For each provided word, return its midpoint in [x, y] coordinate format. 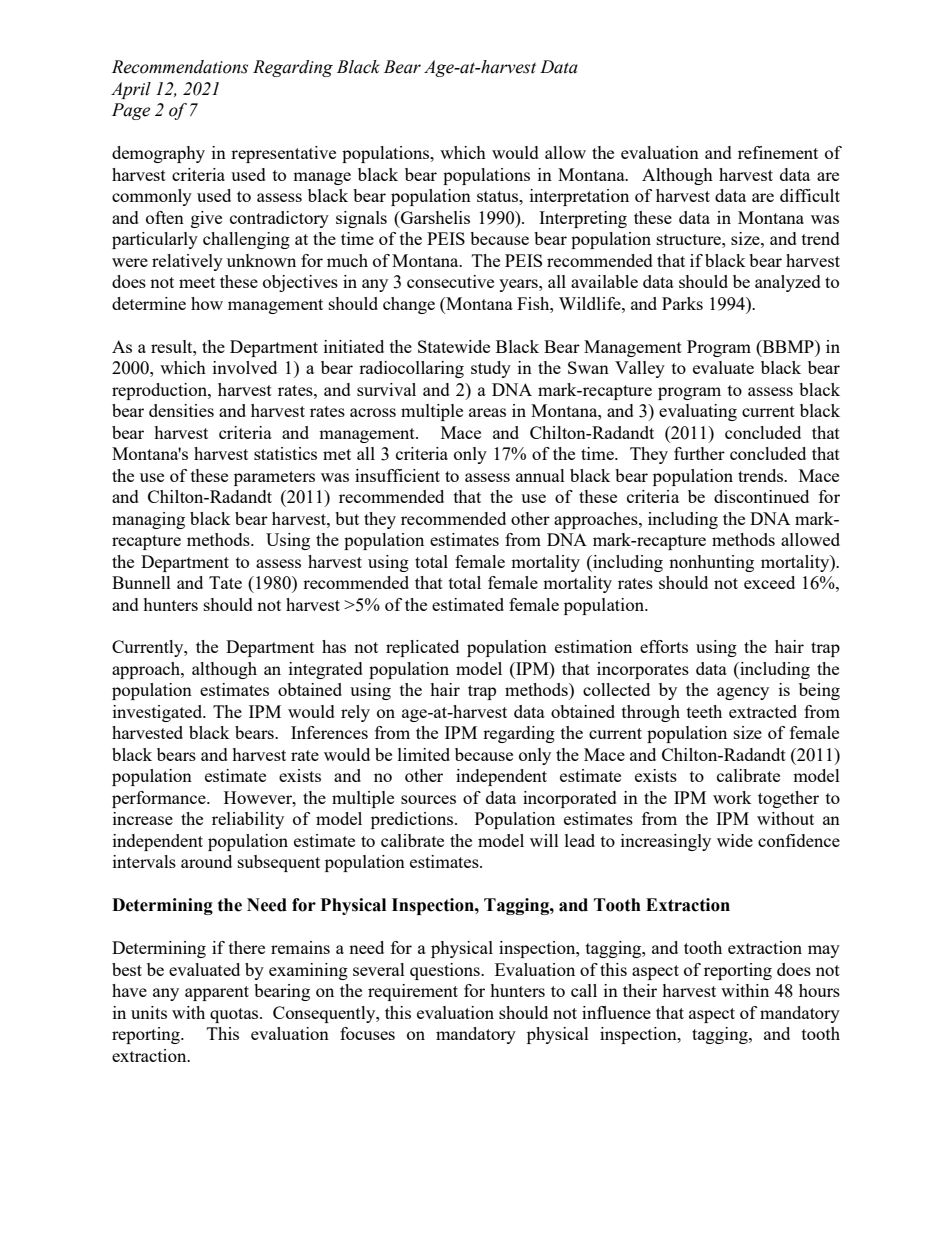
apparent [217, 993]
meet [197, 282]
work [732, 797]
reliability [248, 820]
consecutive [450, 281]
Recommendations [180, 67]
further [699, 453]
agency [743, 693]
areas [487, 412]
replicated [422, 648]
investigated [159, 713]
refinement [778, 152]
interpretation [579, 197]
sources [428, 799]
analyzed [788, 283]
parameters [274, 478]
